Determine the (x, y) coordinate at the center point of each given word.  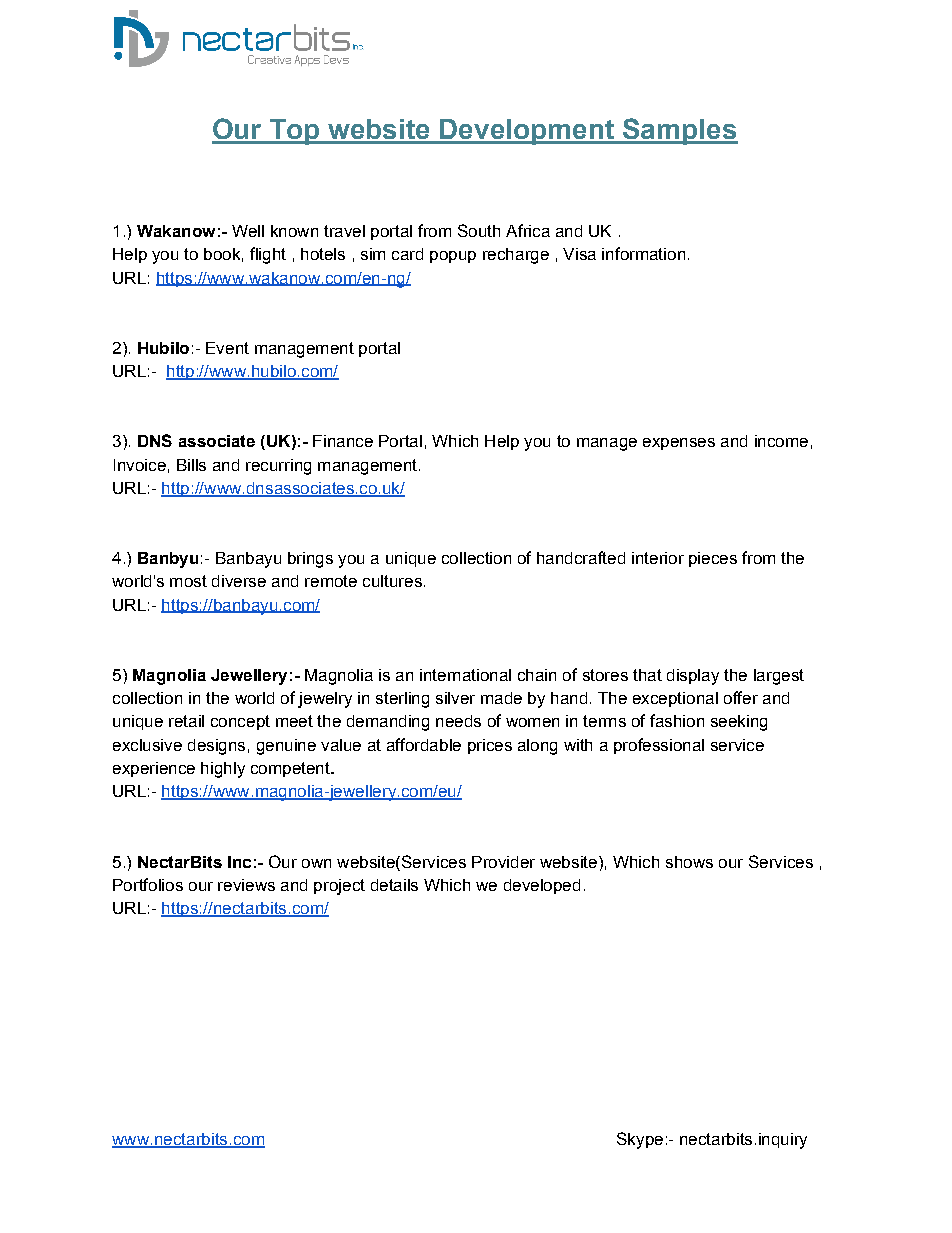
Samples (679, 131)
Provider (503, 862)
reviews (246, 885)
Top (295, 132)
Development (528, 132)
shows (689, 862)
